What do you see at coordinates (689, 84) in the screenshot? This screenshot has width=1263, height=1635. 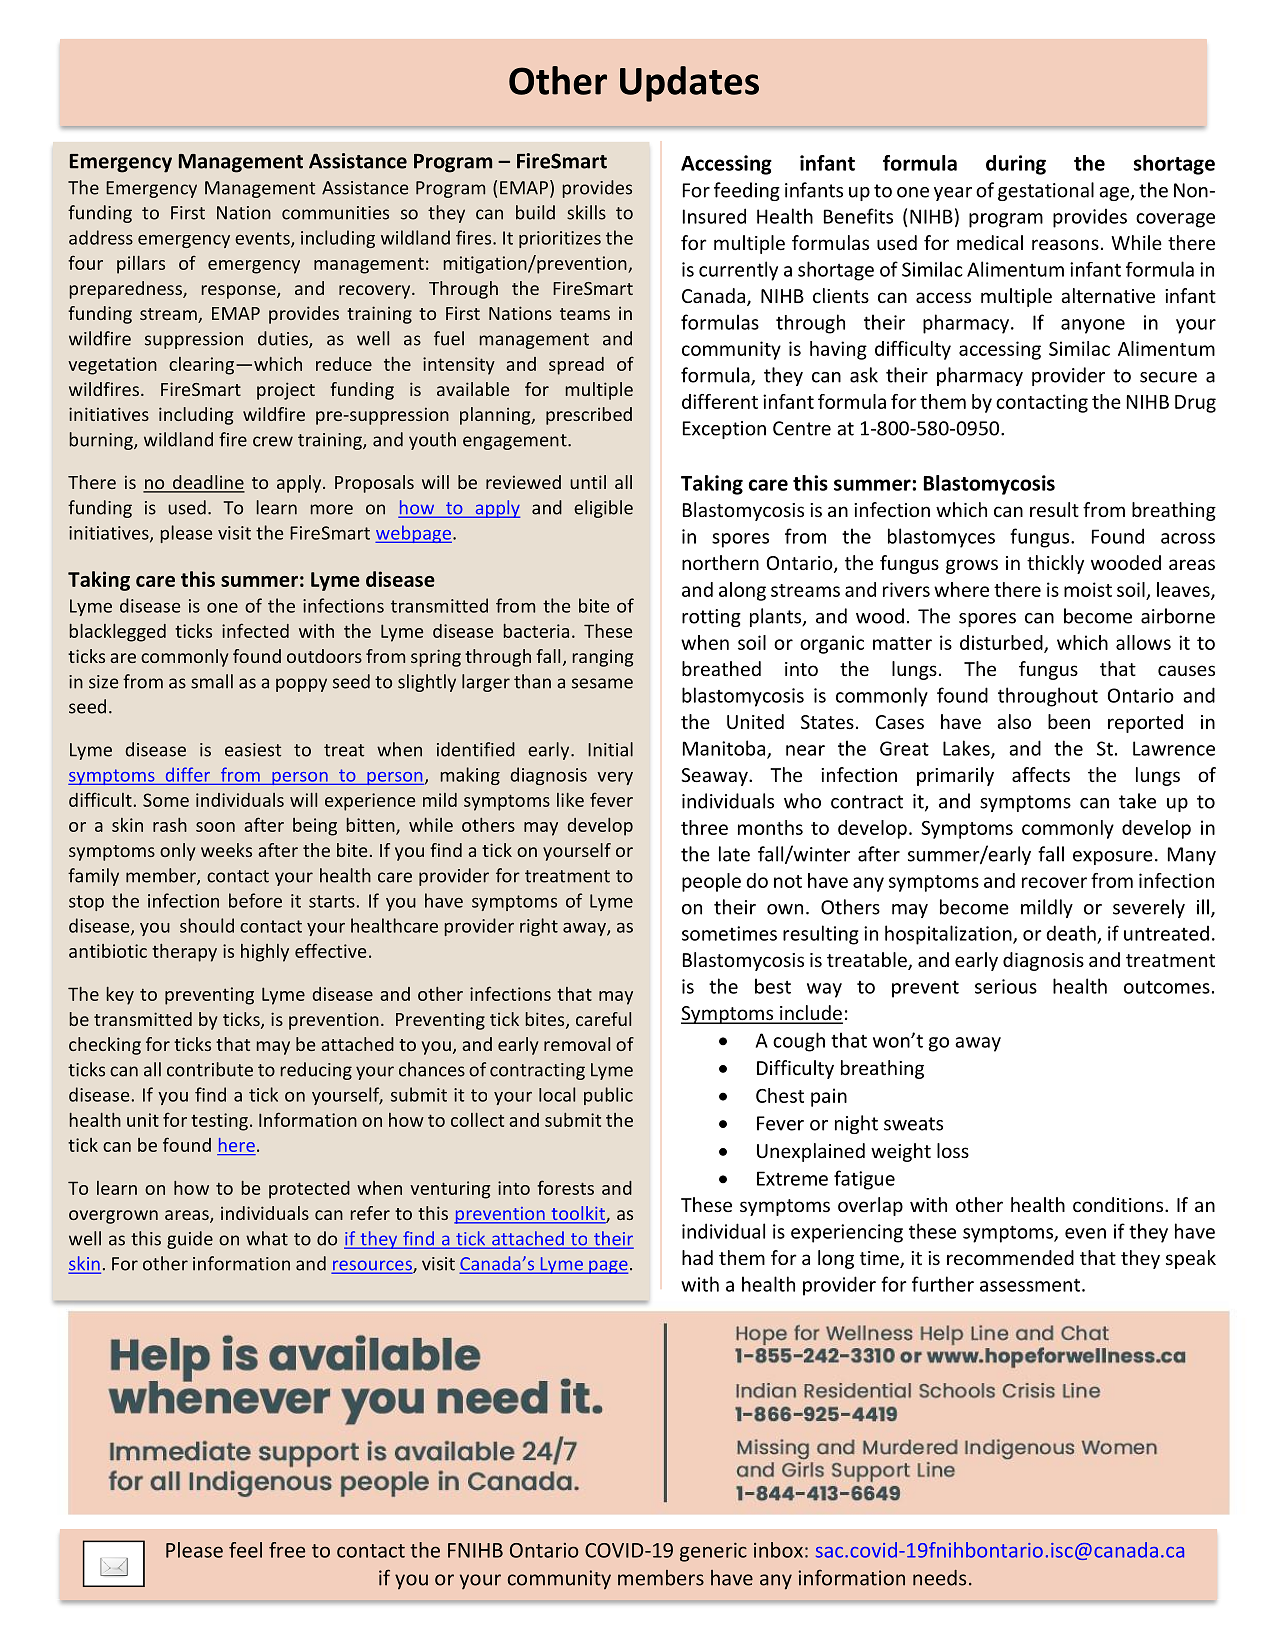 I see `Updates` at bounding box center [689, 84].
